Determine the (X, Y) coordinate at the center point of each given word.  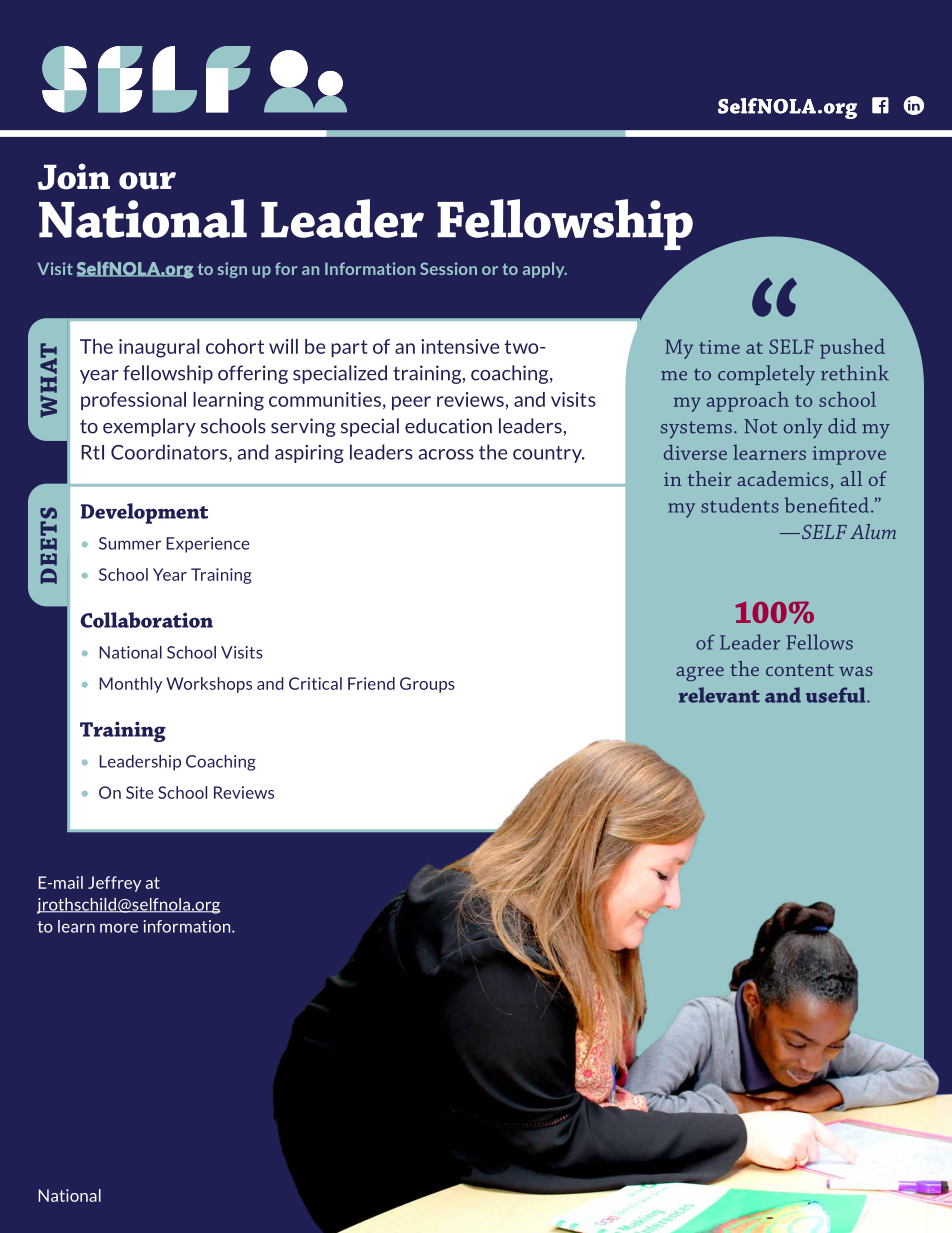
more (119, 928)
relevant (719, 695)
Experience (208, 545)
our (147, 181)
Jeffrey (114, 884)
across (446, 454)
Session (448, 268)
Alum (873, 531)
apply (545, 270)
